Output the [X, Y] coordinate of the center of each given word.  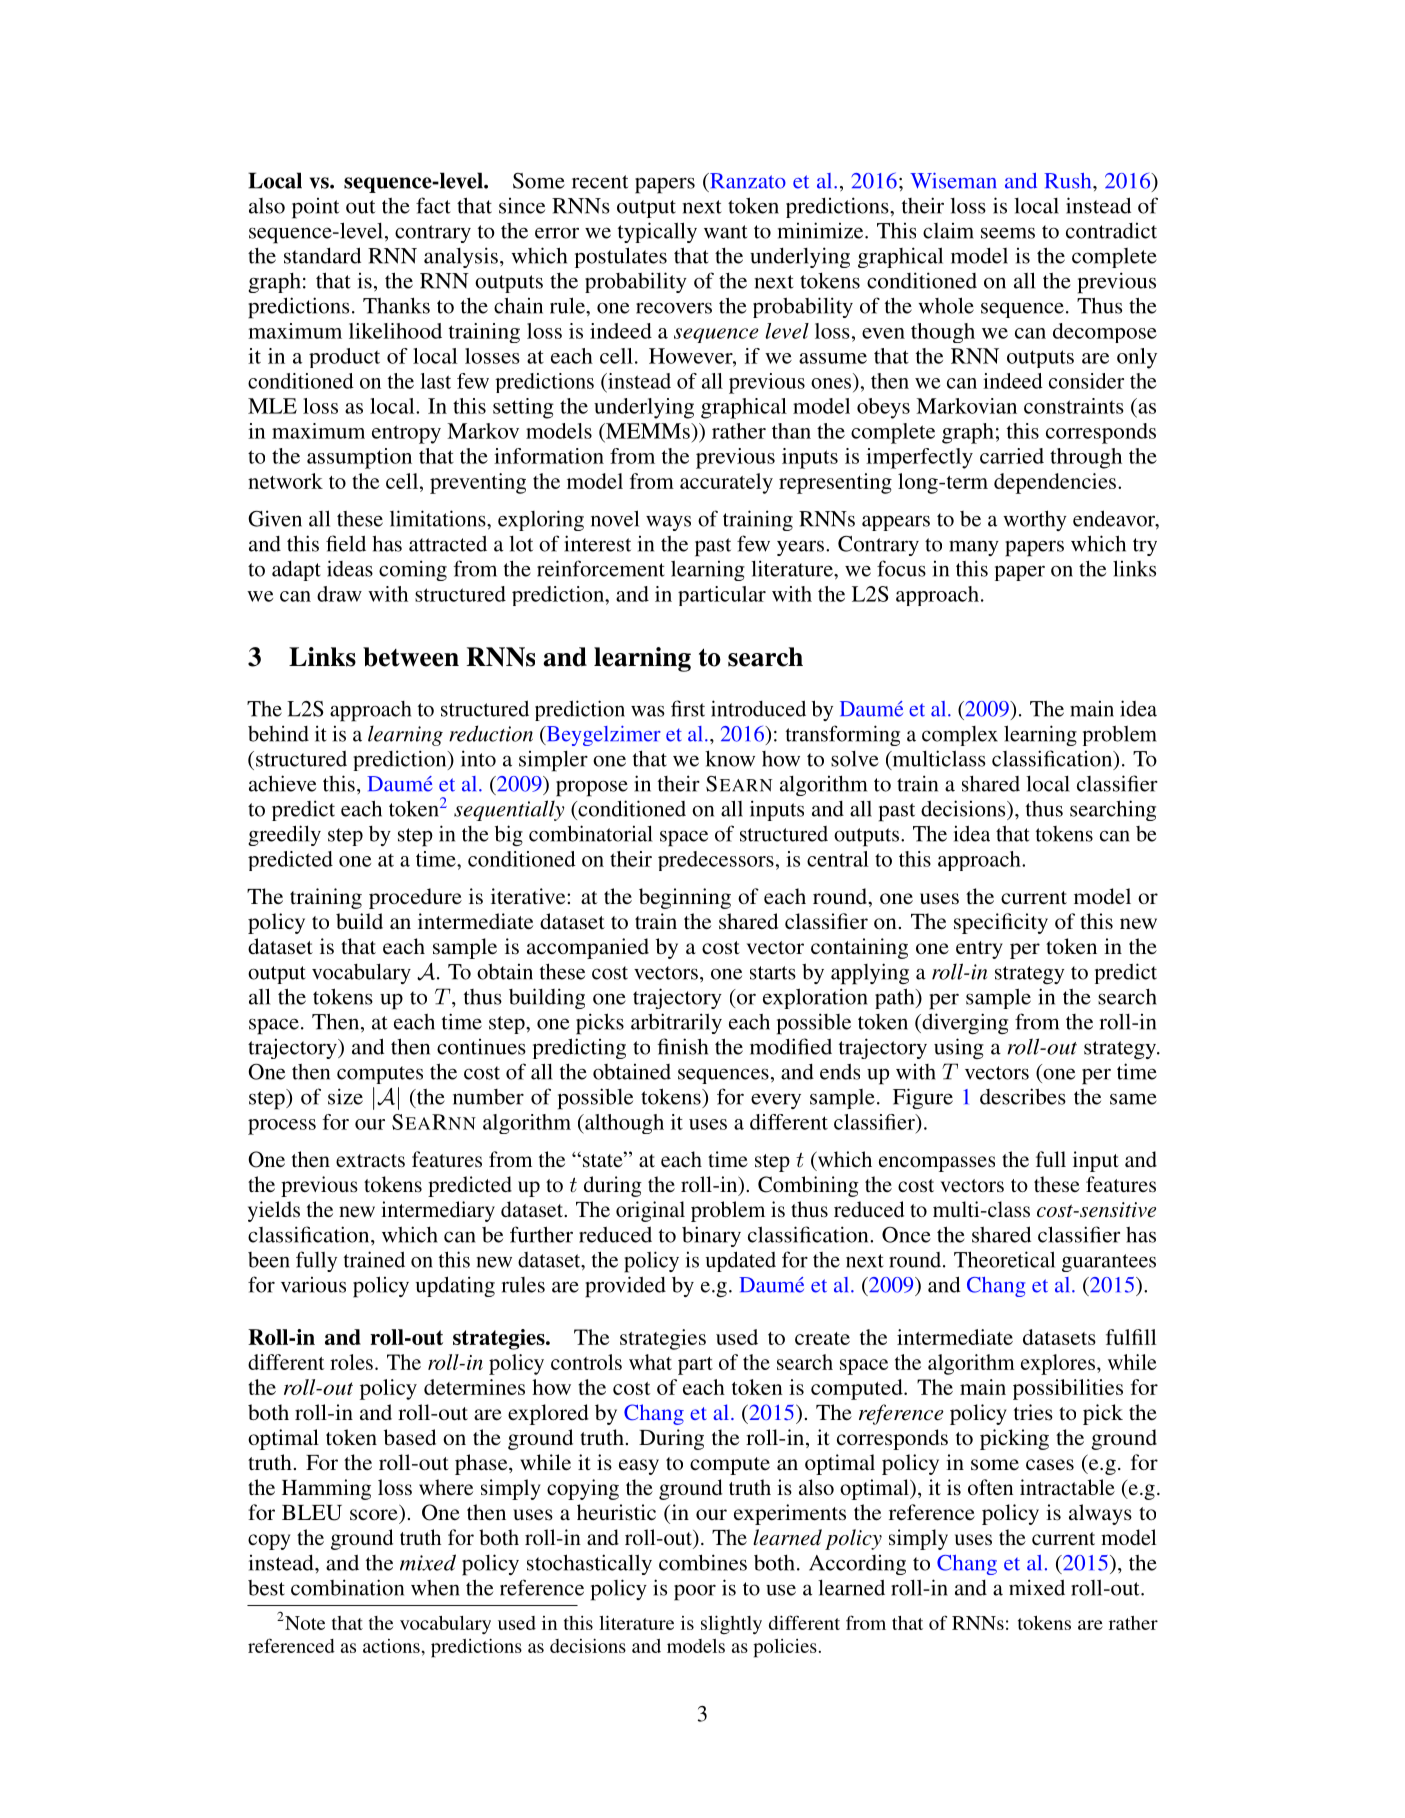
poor [695, 1592]
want [726, 232]
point [315, 208]
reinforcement [601, 568]
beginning [685, 898]
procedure [415, 898]
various [313, 1285]
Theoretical [1004, 1259]
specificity [1001, 923]
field [346, 543]
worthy [1035, 520]
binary [711, 1236]
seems [1008, 233]
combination [347, 1587]
